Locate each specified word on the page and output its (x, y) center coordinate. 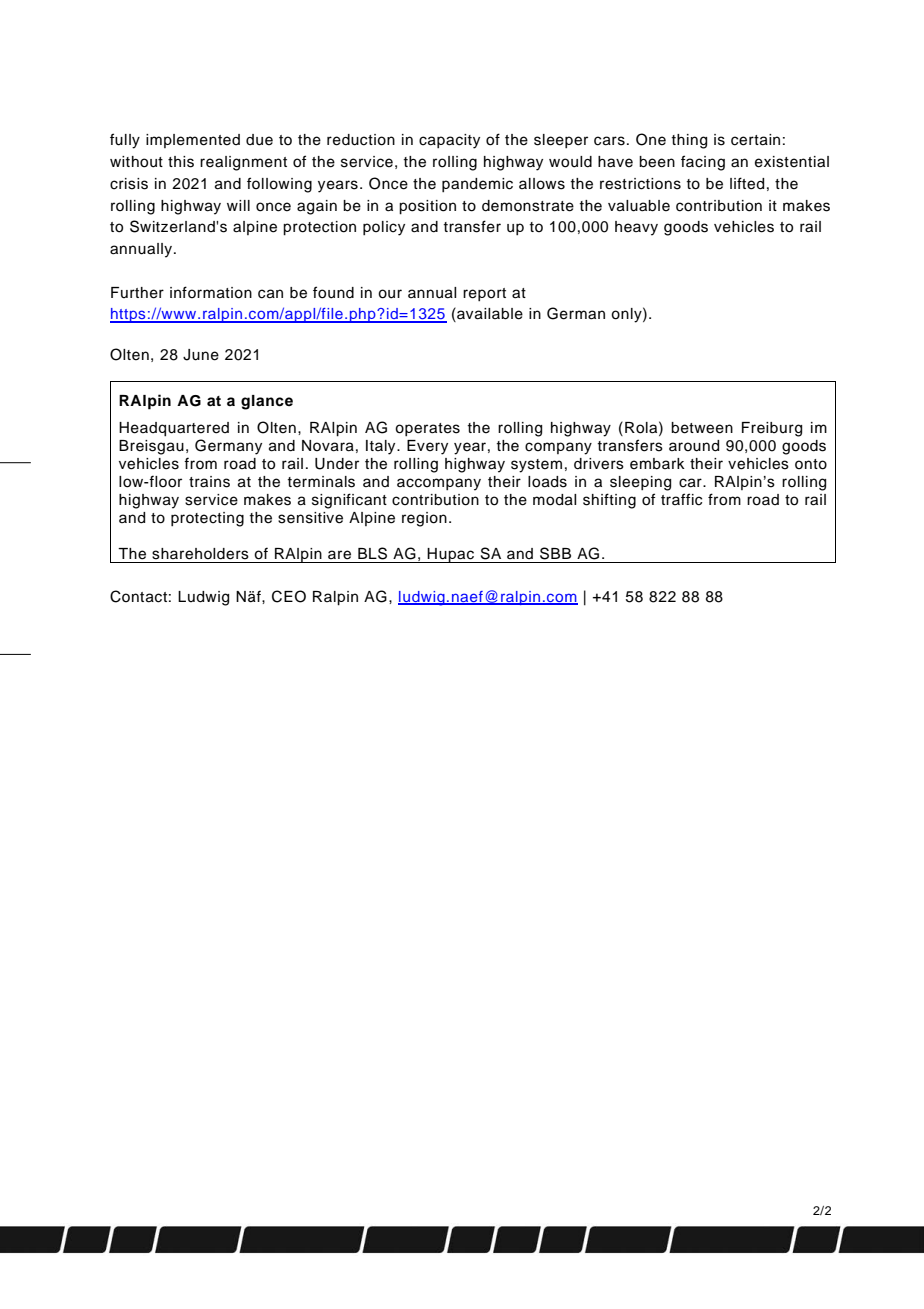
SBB (555, 553)
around (694, 446)
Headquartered (174, 429)
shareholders (200, 554)
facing (703, 163)
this (181, 162)
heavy (636, 228)
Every (427, 447)
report (484, 294)
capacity (449, 141)
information (211, 292)
